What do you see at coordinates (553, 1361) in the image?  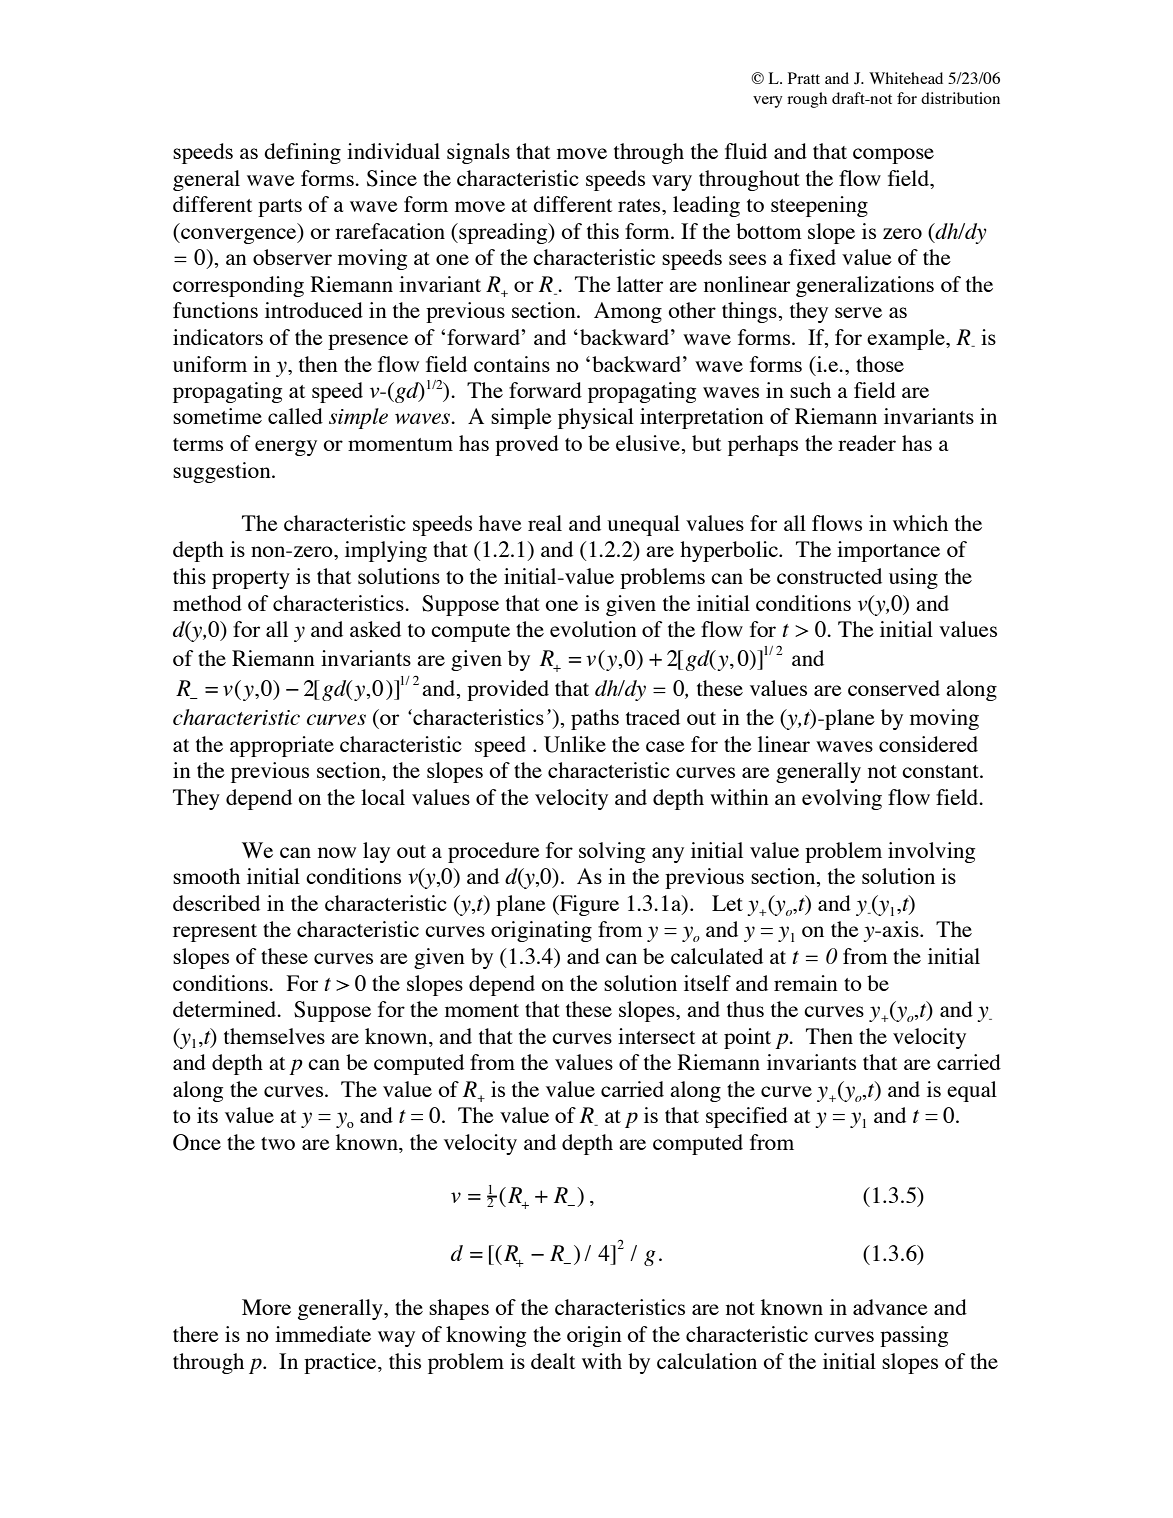 I see `dealt` at bounding box center [553, 1361].
